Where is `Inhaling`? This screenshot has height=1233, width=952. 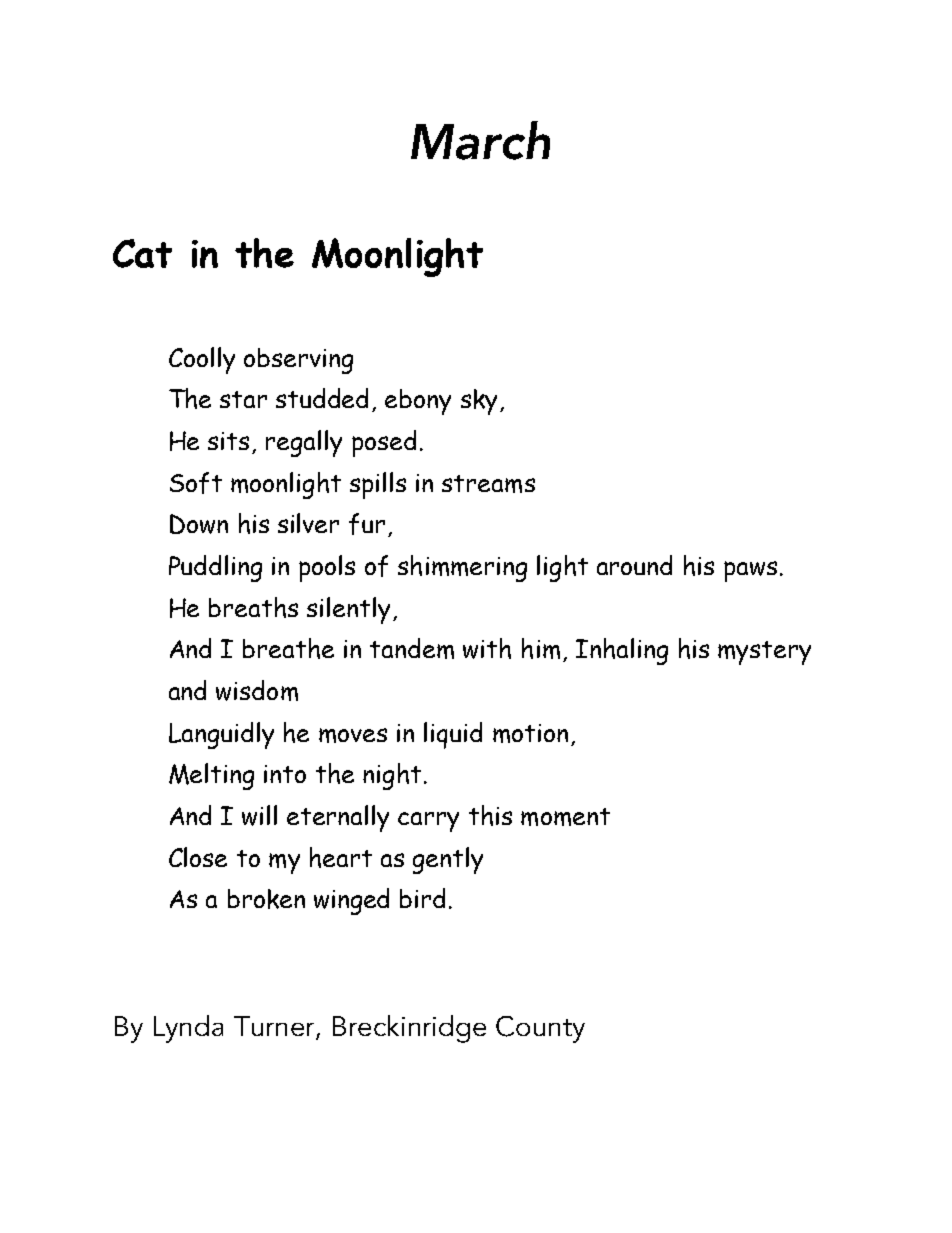 Inhaling is located at coordinates (622, 651).
